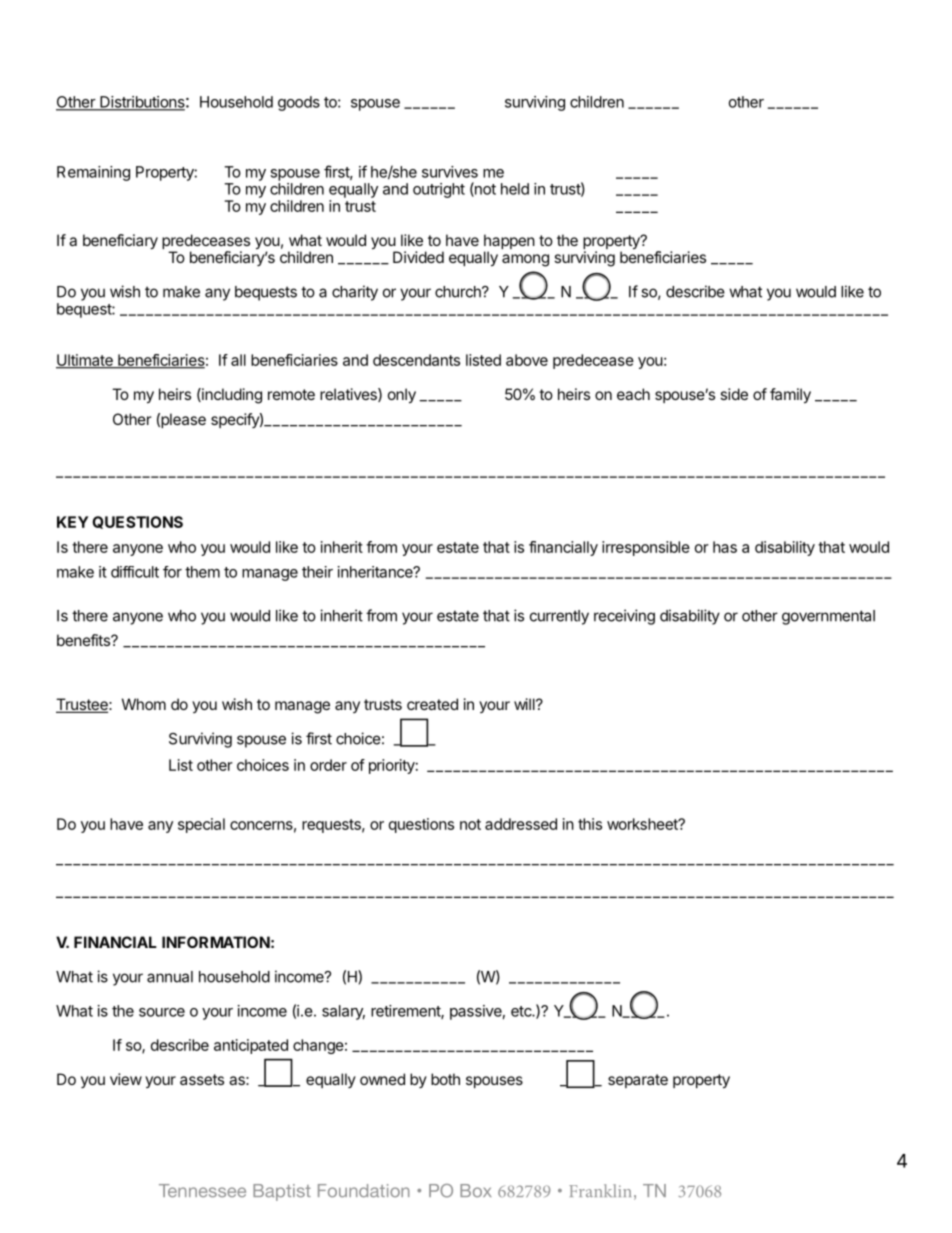 This image has width=952, height=1233. What do you see at coordinates (72, 522) in the image?
I see `KEY` at bounding box center [72, 522].
